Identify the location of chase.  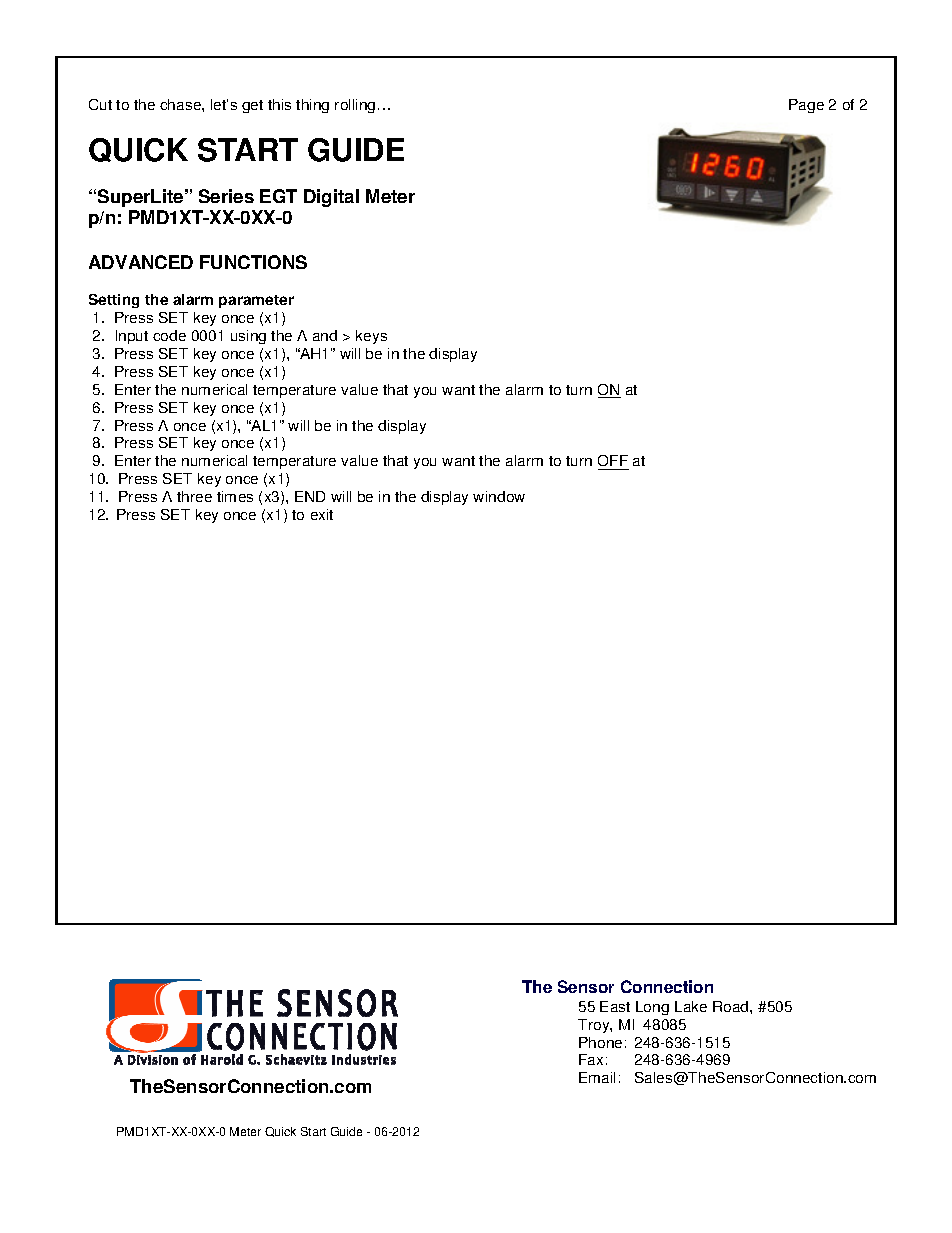
(181, 104).
